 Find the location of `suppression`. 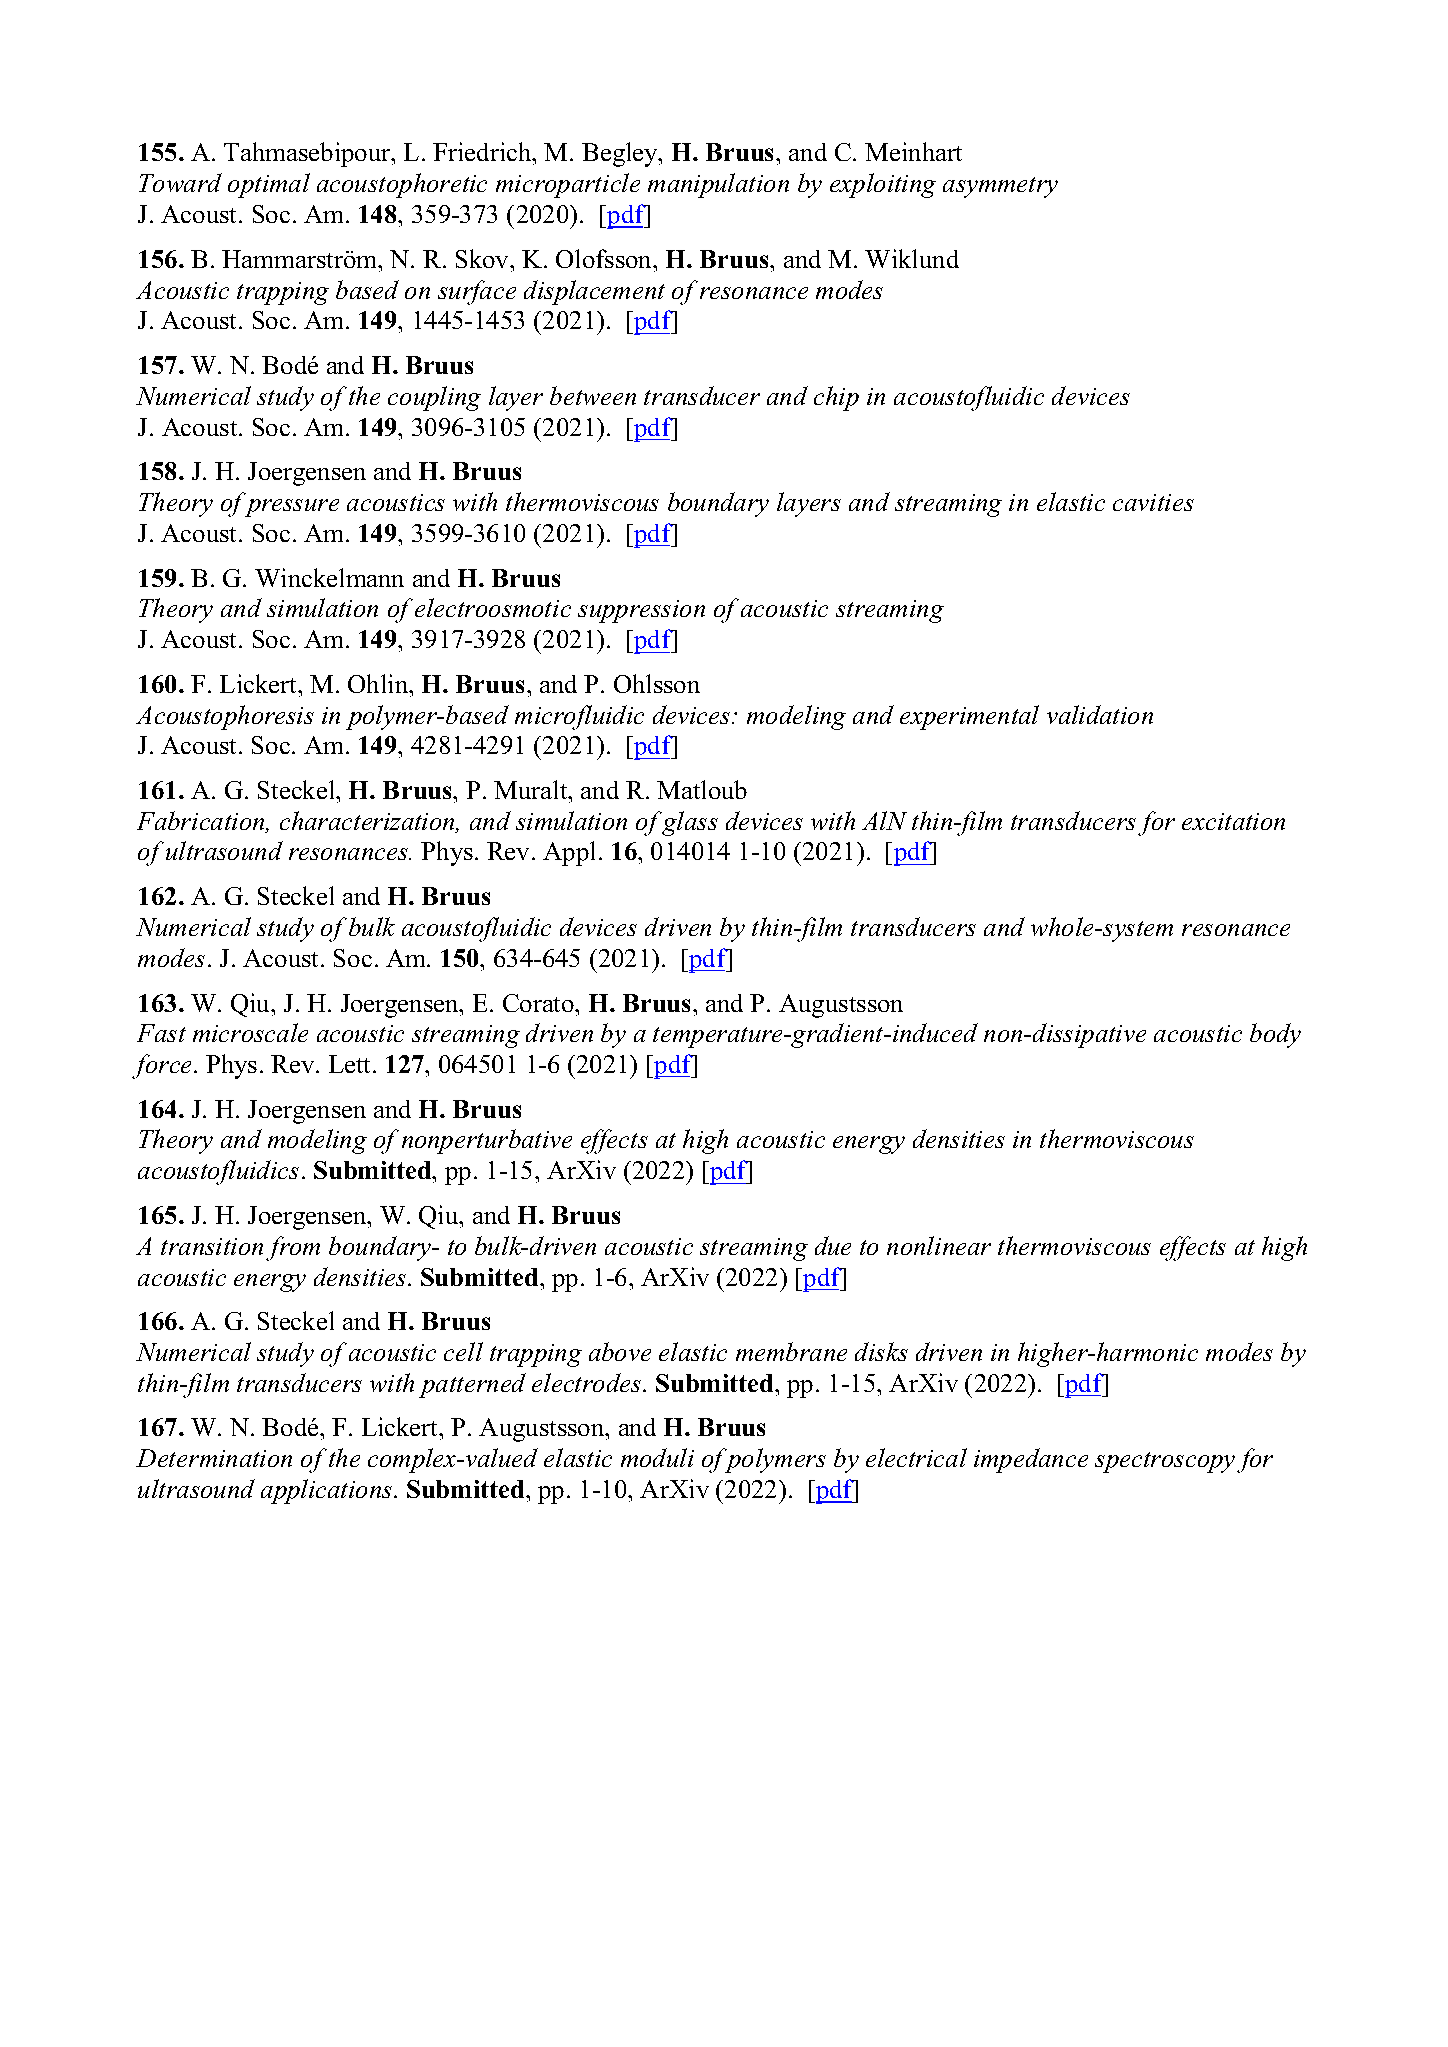

suppression is located at coordinates (641, 611).
